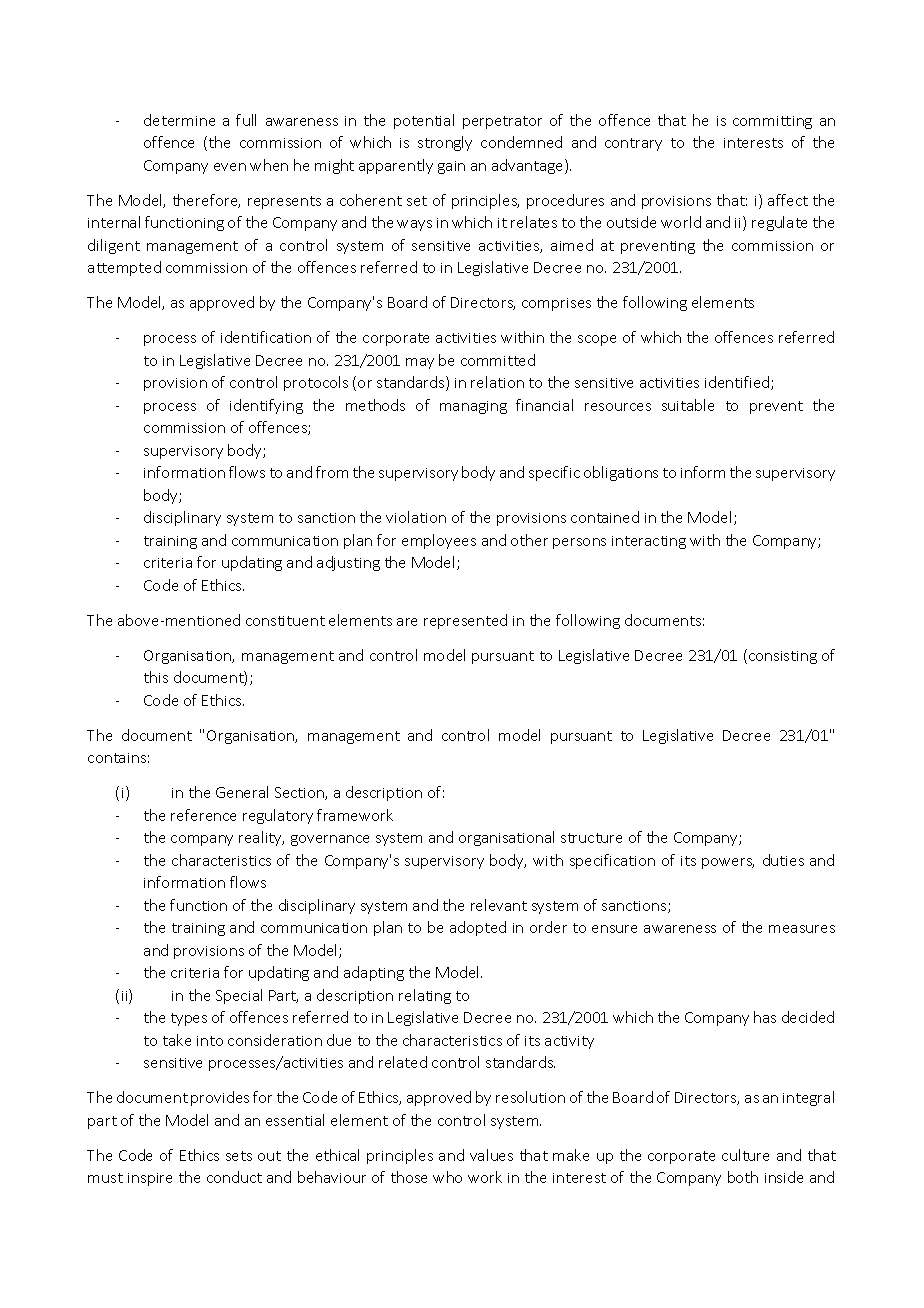 The image size is (924, 1308). What do you see at coordinates (179, 120) in the screenshot?
I see `determine` at bounding box center [179, 120].
